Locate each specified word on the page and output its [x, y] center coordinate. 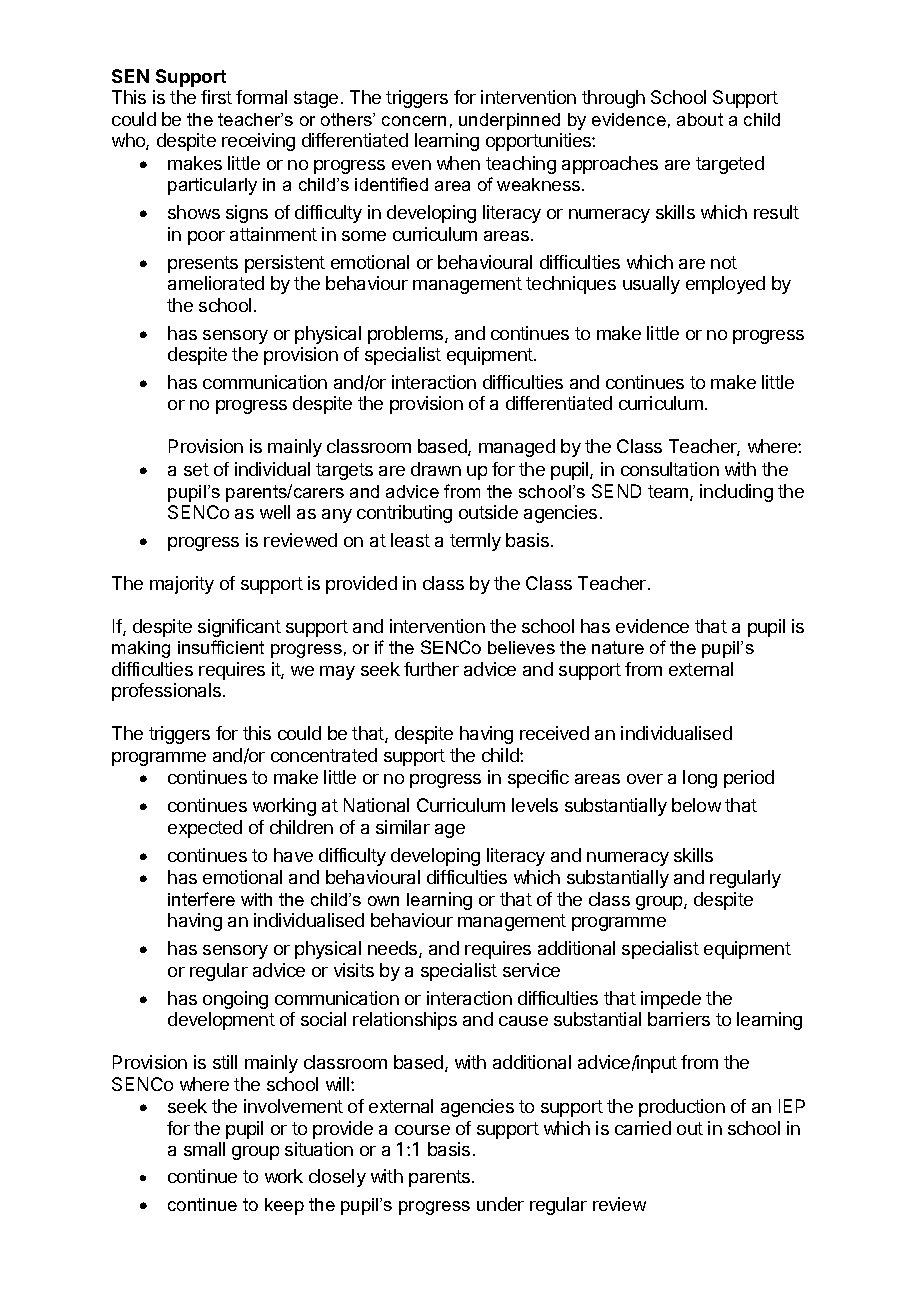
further [431, 669]
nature [618, 647]
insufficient [221, 647]
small [204, 1149]
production [682, 1108]
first [216, 97]
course [422, 1130]
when [458, 163]
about [700, 119]
